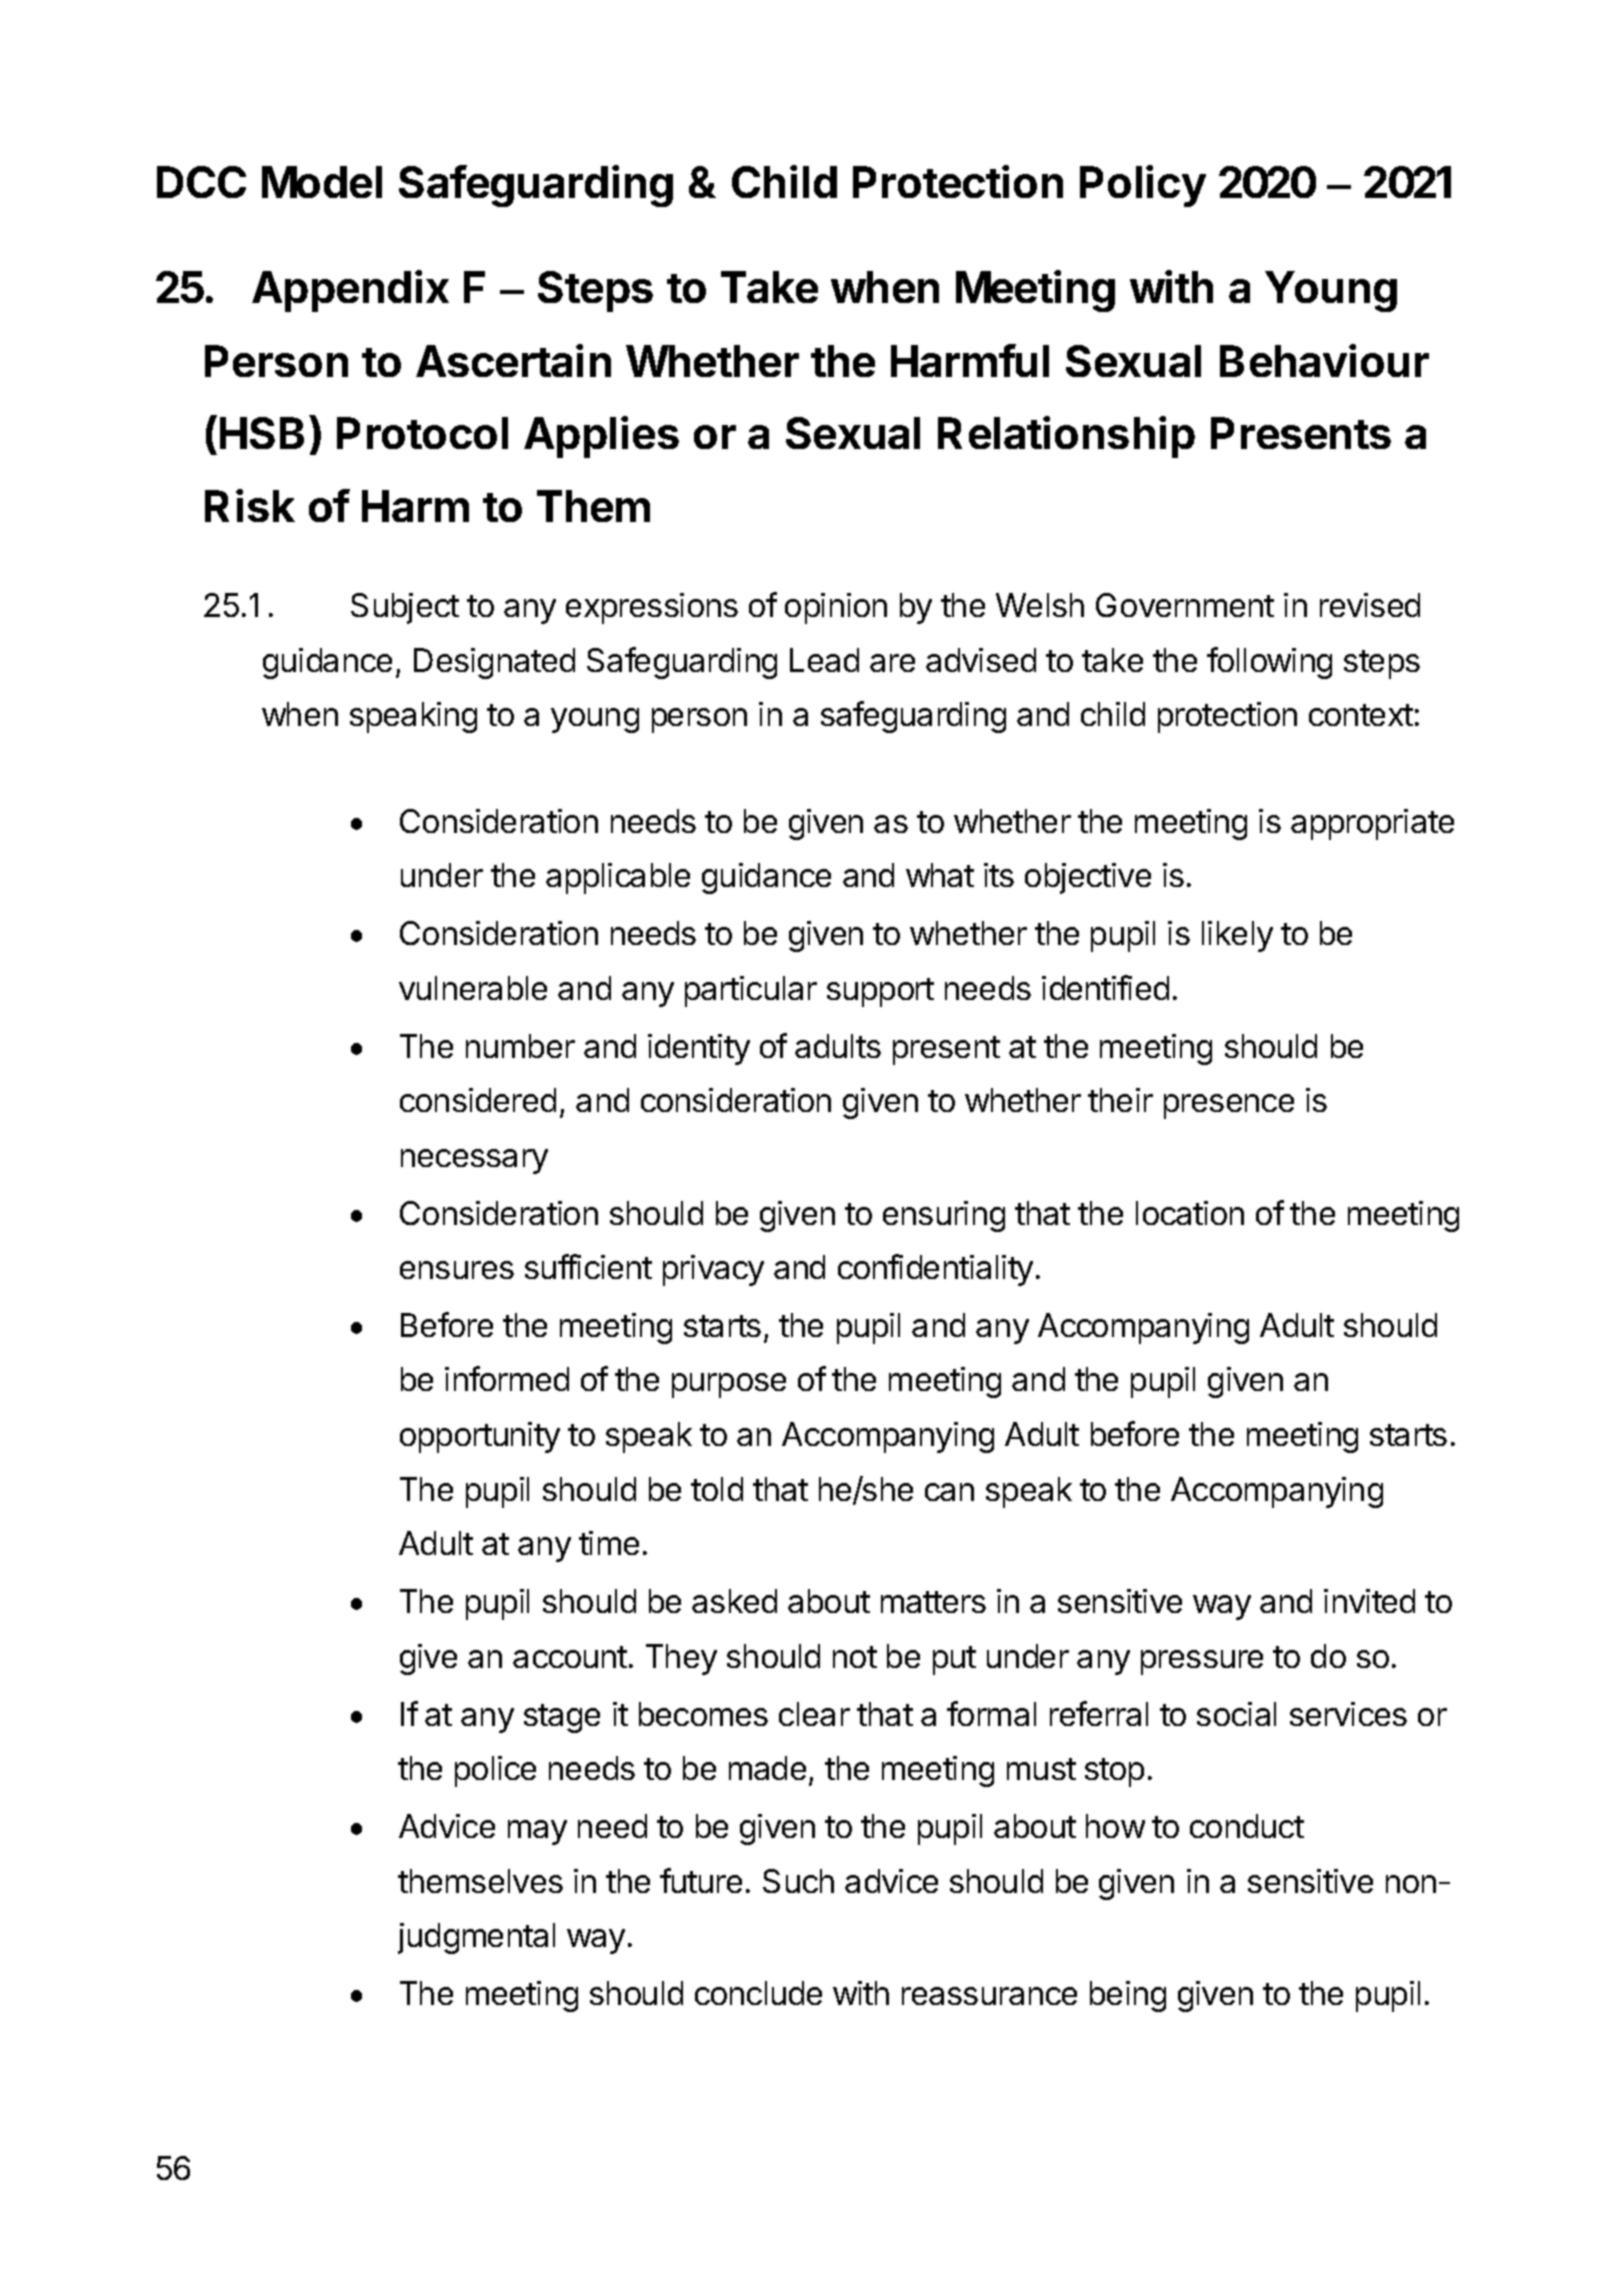 This document has width=1614, height=2284. Describe the element at coordinates (350, 291) in the document. I see `Appendix` at that location.
